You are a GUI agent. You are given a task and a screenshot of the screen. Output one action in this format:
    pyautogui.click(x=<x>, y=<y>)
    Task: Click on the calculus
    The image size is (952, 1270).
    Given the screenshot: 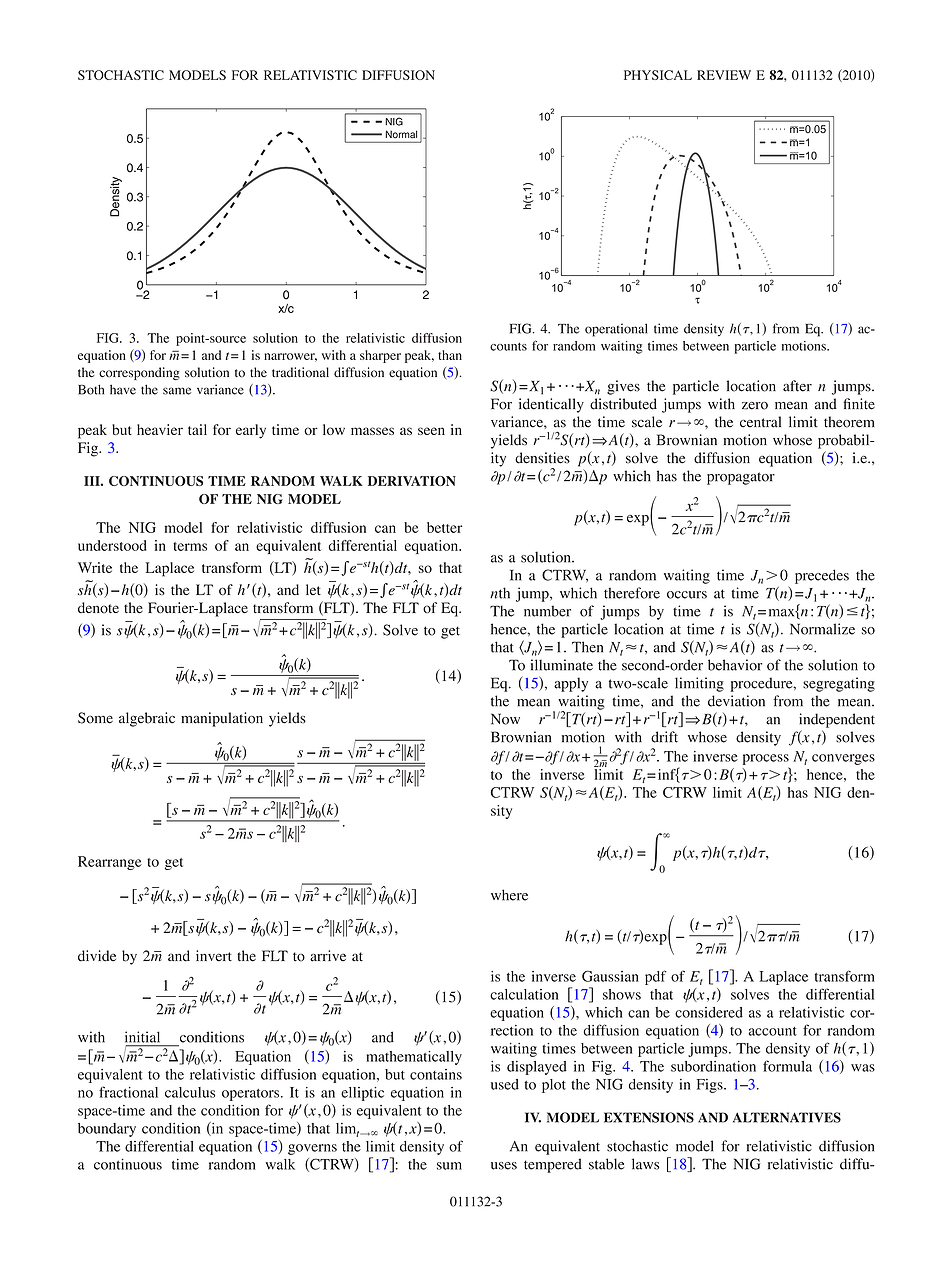 What is the action you would take?
    pyautogui.click(x=190, y=1092)
